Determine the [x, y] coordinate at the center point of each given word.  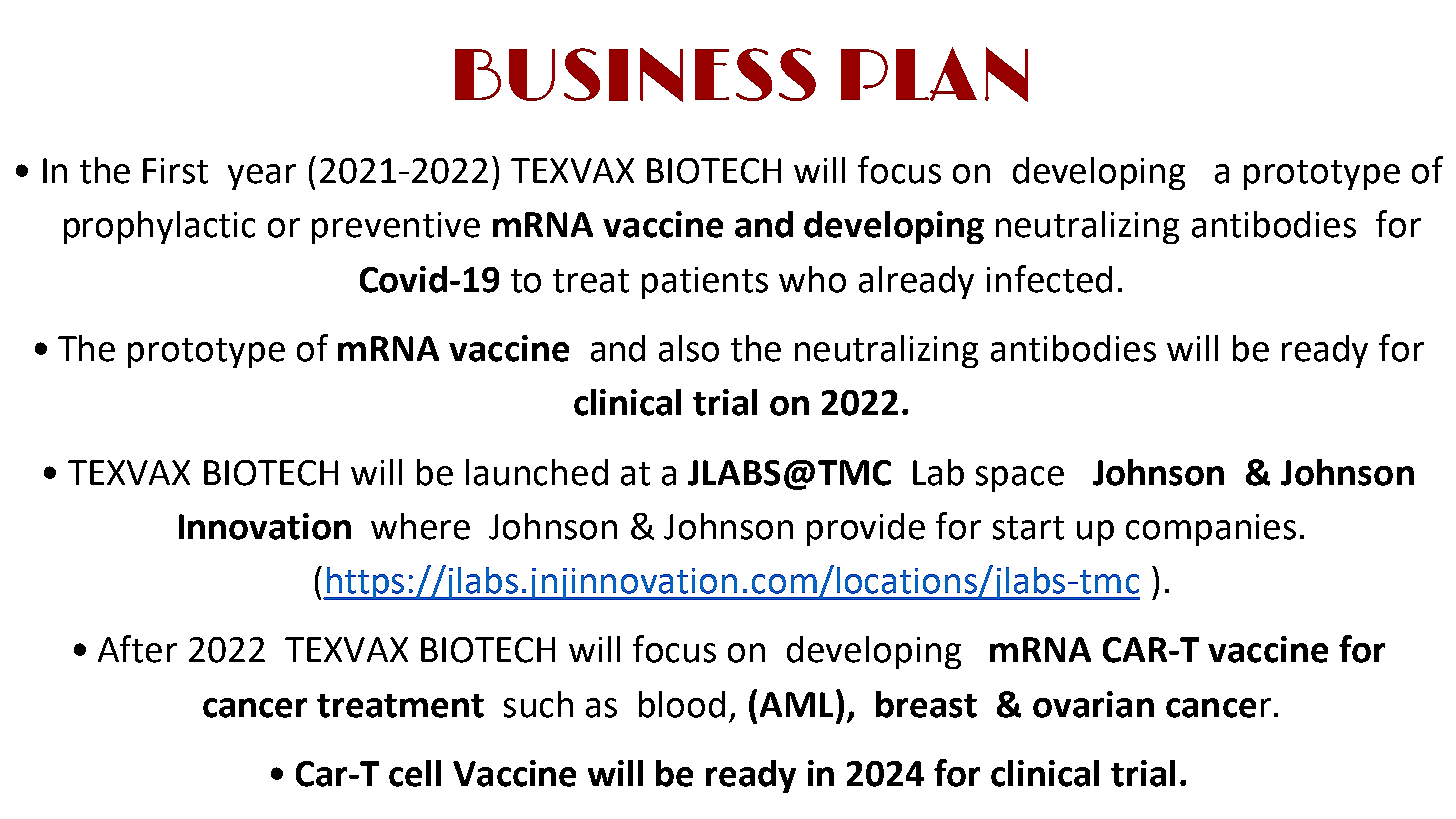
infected [1049, 279]
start [1028, 528]
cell [415, 773]
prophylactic [159, 227]
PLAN [934, 74]
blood [682, 704]
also [689, 348]
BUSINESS [635, 75]
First [175, 171]
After [137, 649]
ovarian [1093, 704]
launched [537, 472]
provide [866, 529]
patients [705, 283]
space [1020, 479]
